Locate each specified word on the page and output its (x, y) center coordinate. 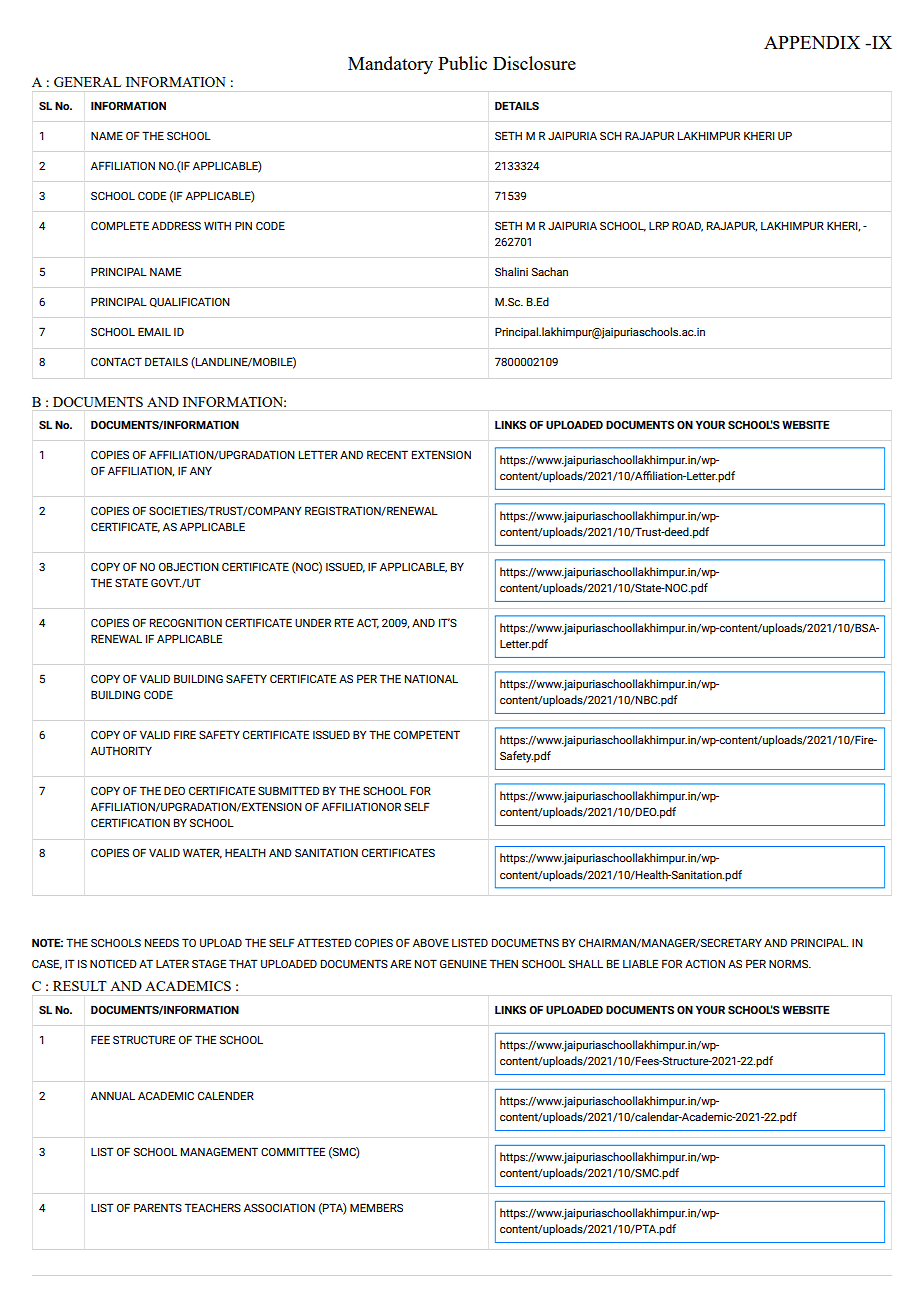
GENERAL (87, 82)
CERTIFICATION (130, 822)
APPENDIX (812, 42)
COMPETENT (427, 734)
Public (462, 63)
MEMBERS (376, 1207)
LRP (659, 225)
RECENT (387, 454)
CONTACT (116, 361)
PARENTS (158, 1207)
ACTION (705, 963)
